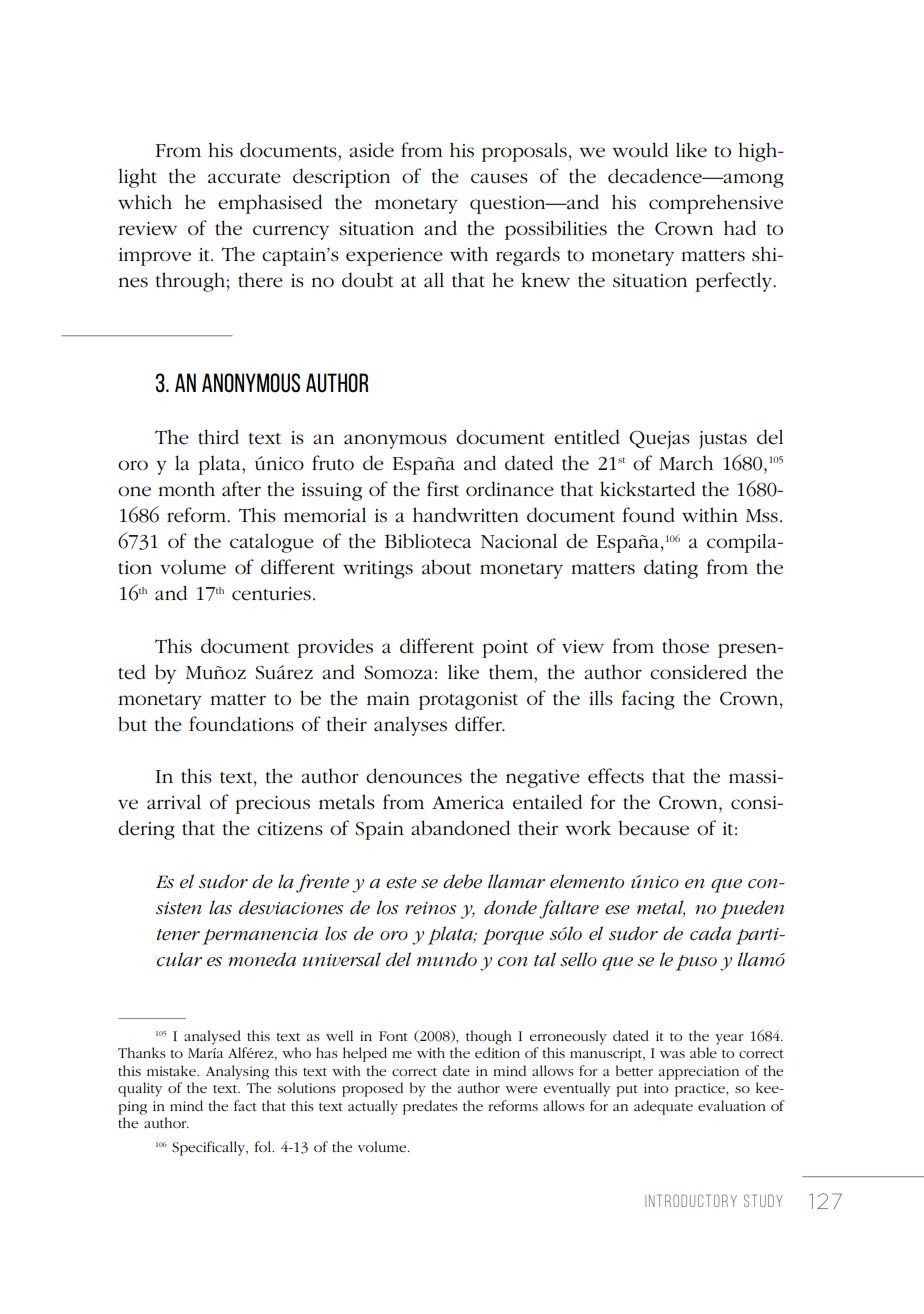  Describe the element at coordinates (132, 724) in the document. I see `but` at that location.
